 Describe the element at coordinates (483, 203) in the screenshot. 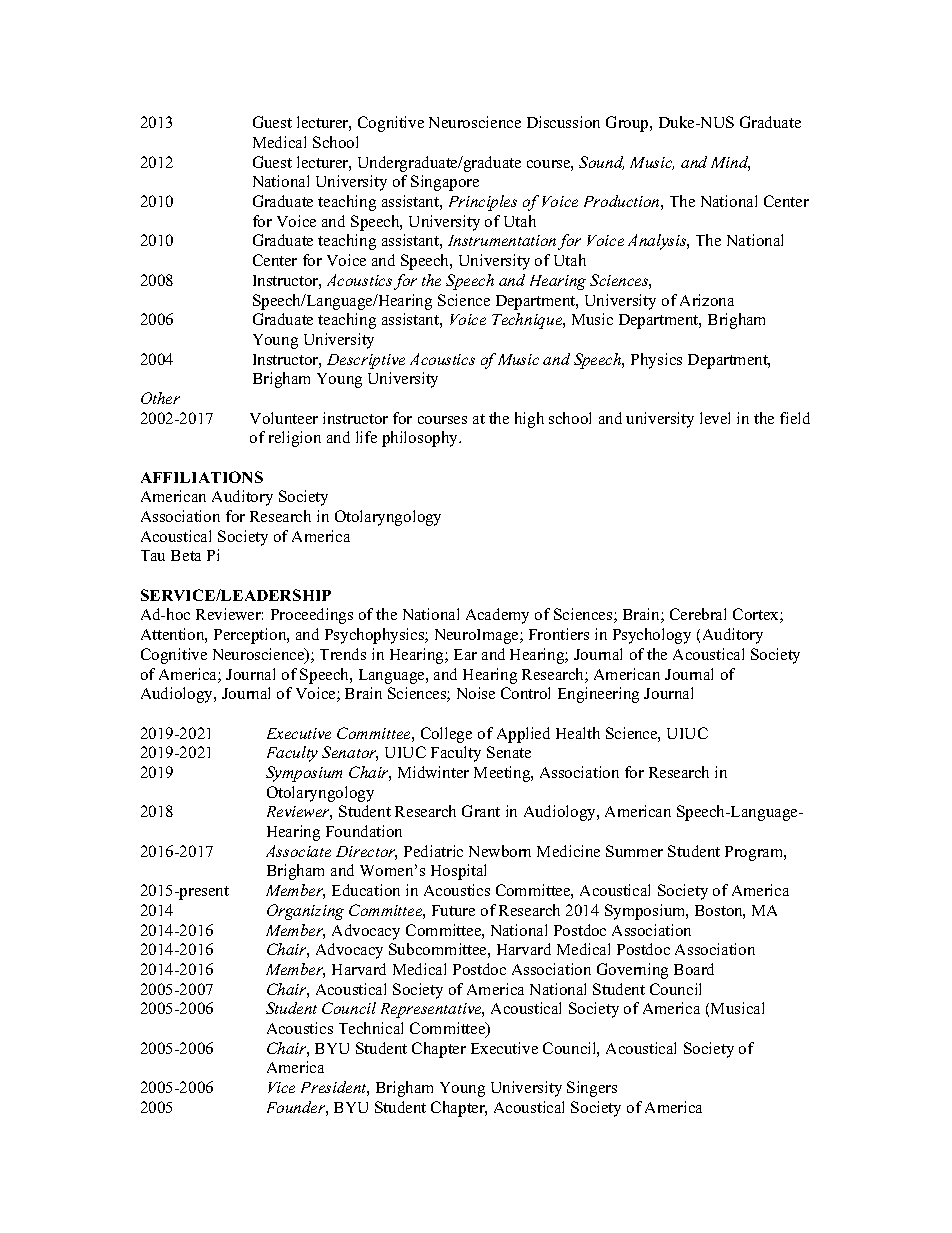

I see `Principles` at that location.
